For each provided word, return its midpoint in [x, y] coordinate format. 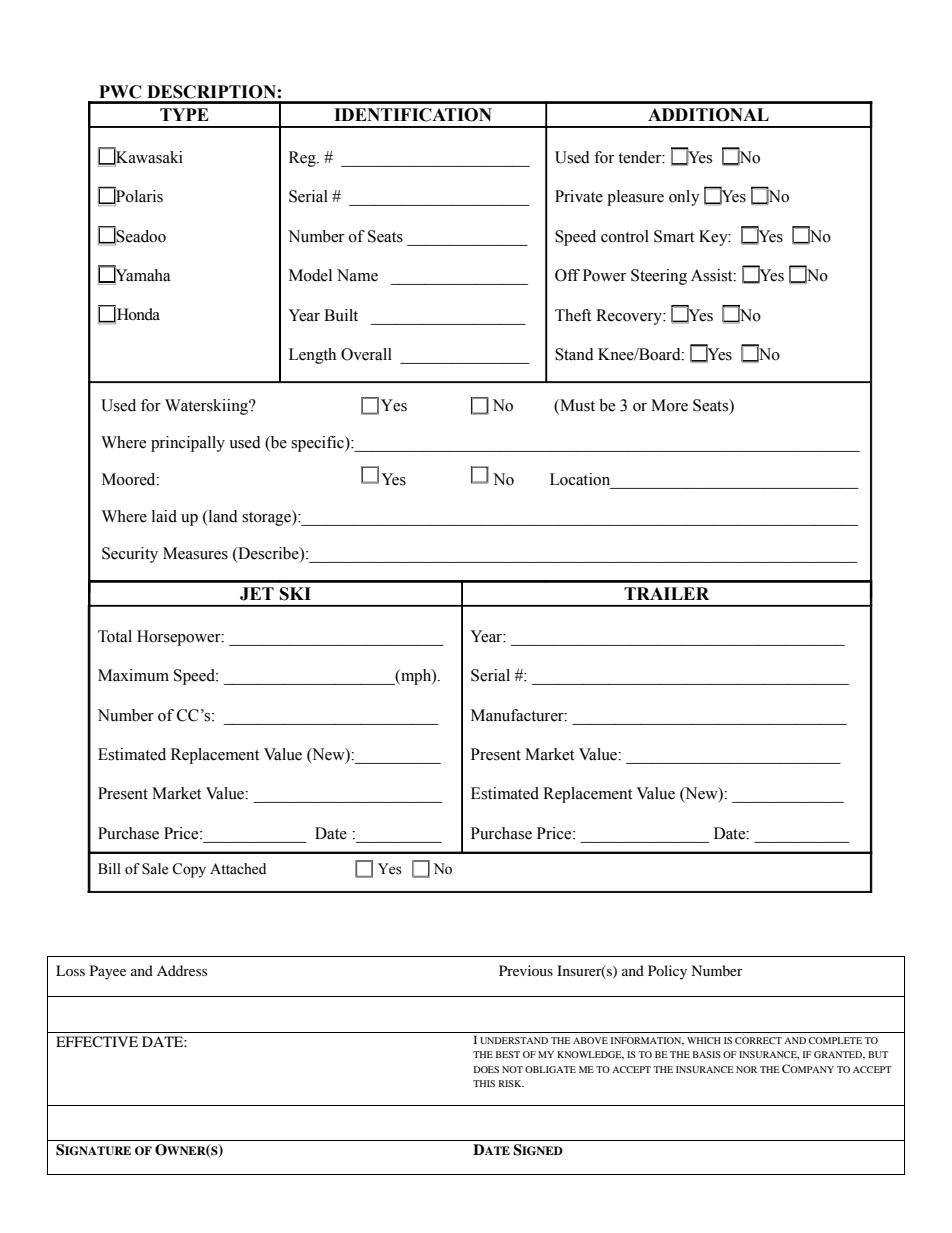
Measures [195, 553]
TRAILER [666, 593]
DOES [486, 1069]
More [669, 405]
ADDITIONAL [708, 115]
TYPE [184, 114]
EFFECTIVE [97, 1042]
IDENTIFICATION [413, 115]
